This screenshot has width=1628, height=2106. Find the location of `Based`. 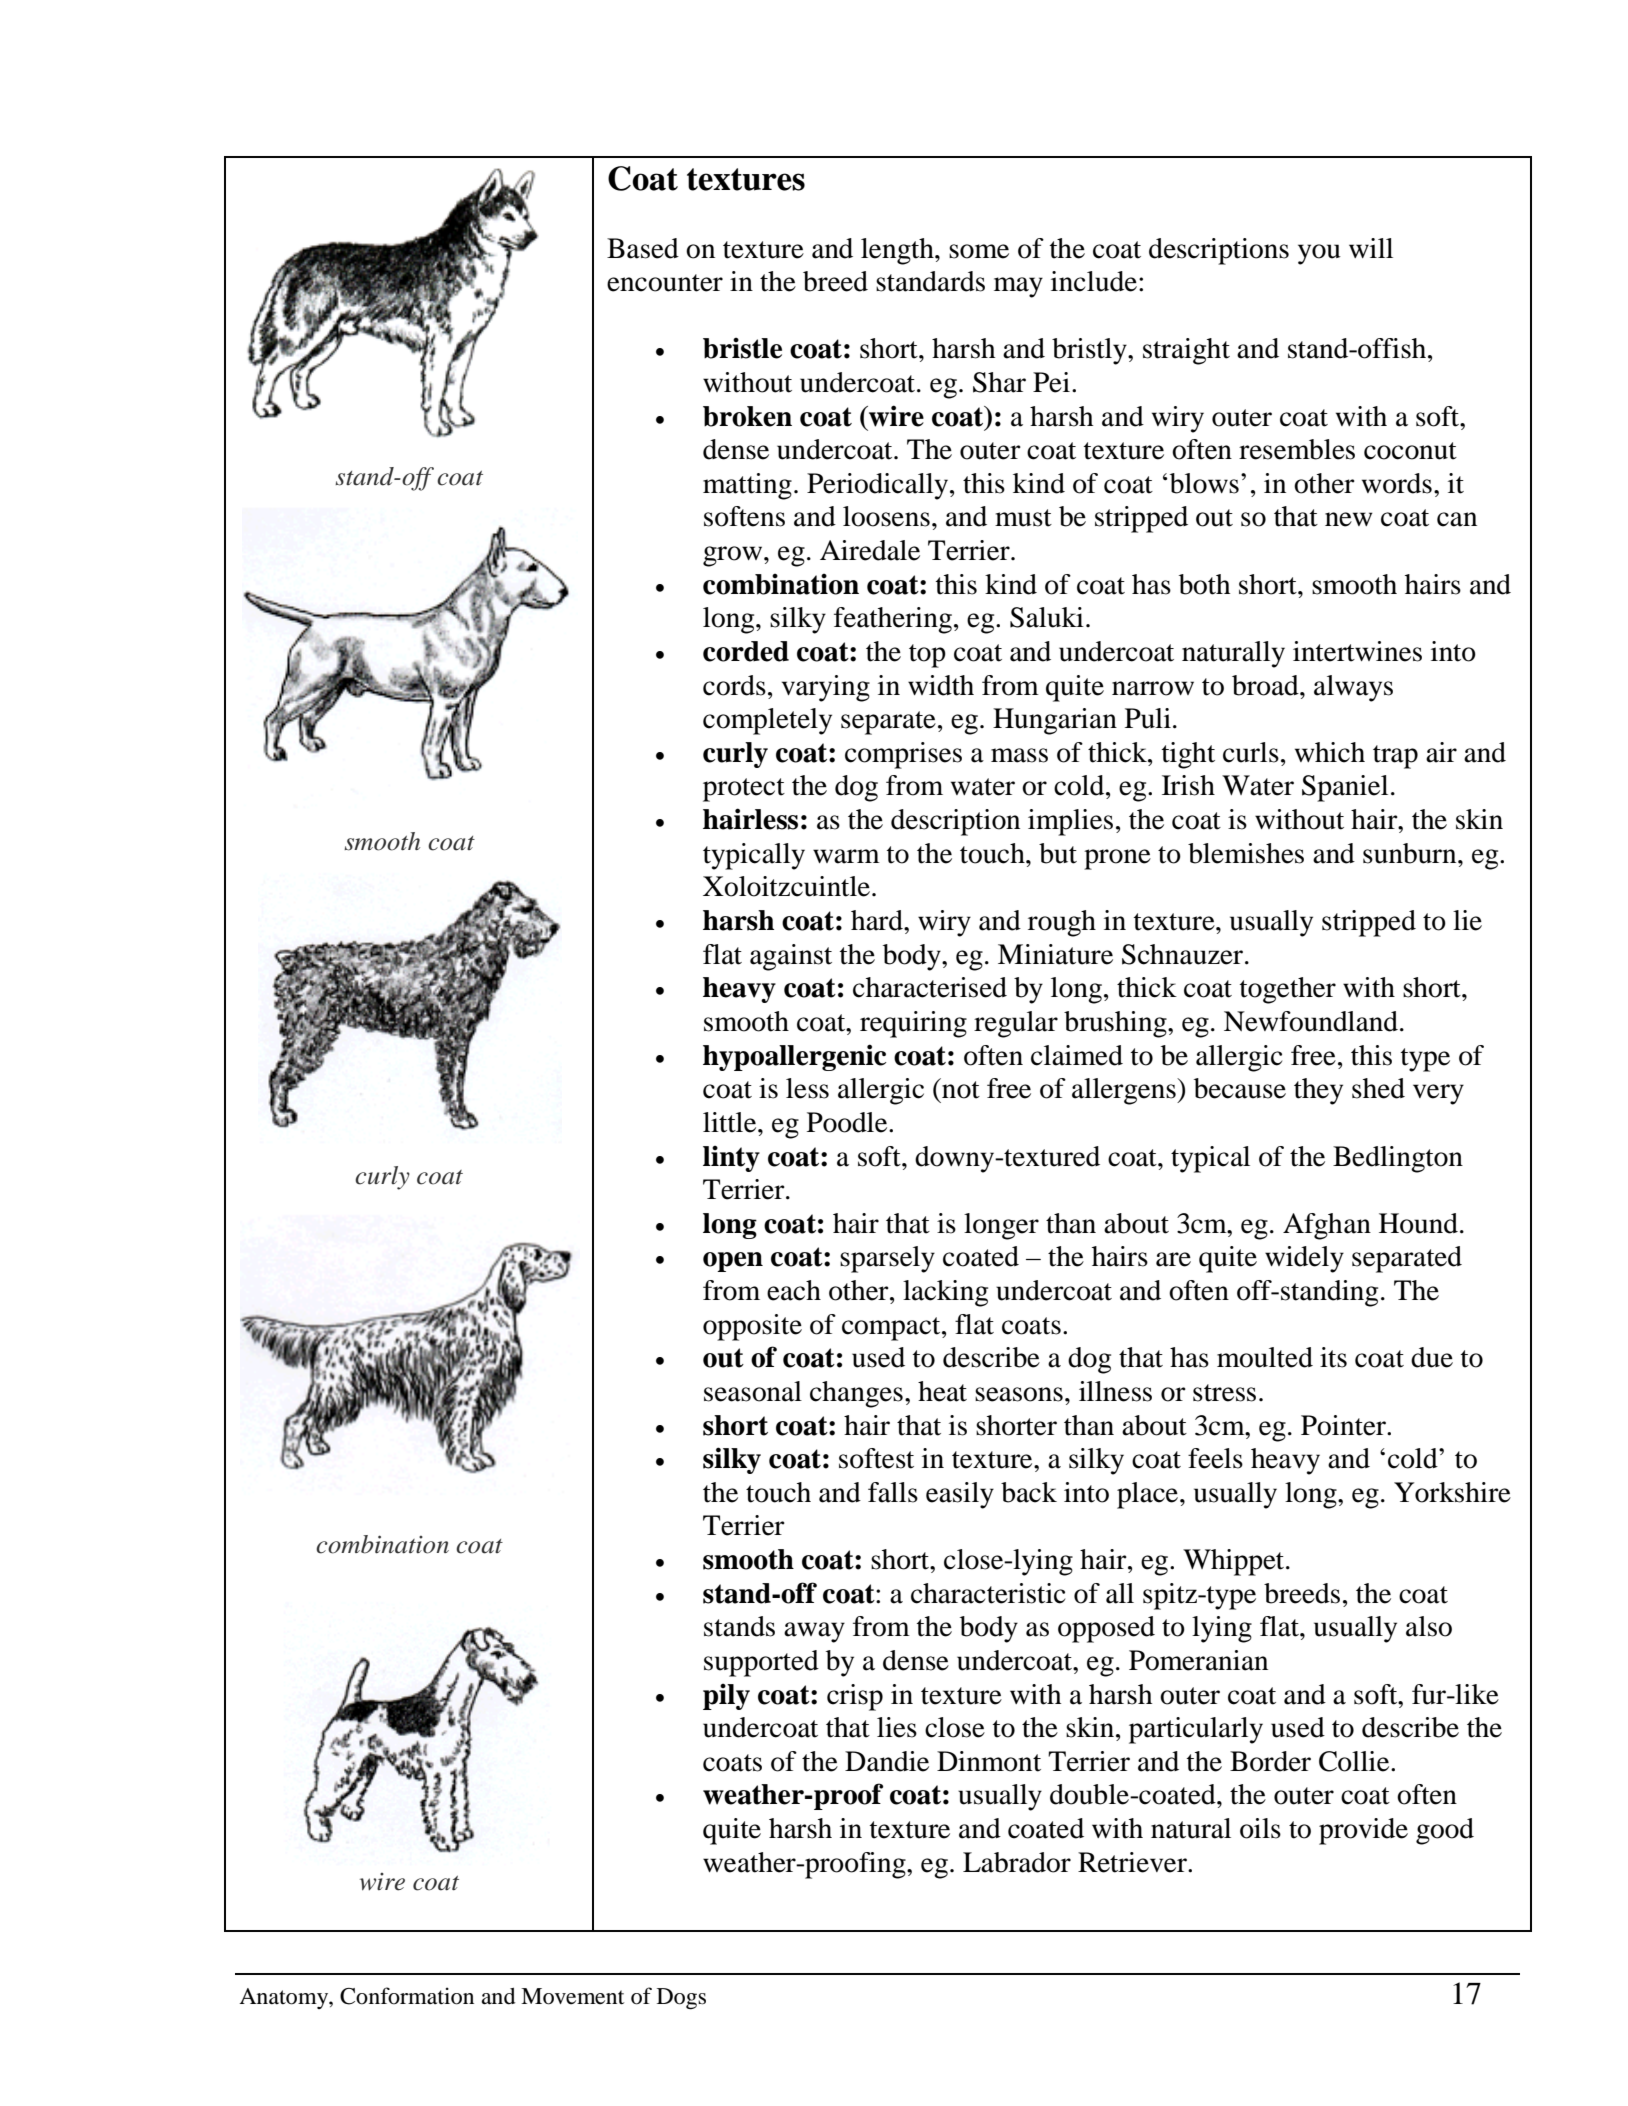

Based is located at coordinates (643, 248).
